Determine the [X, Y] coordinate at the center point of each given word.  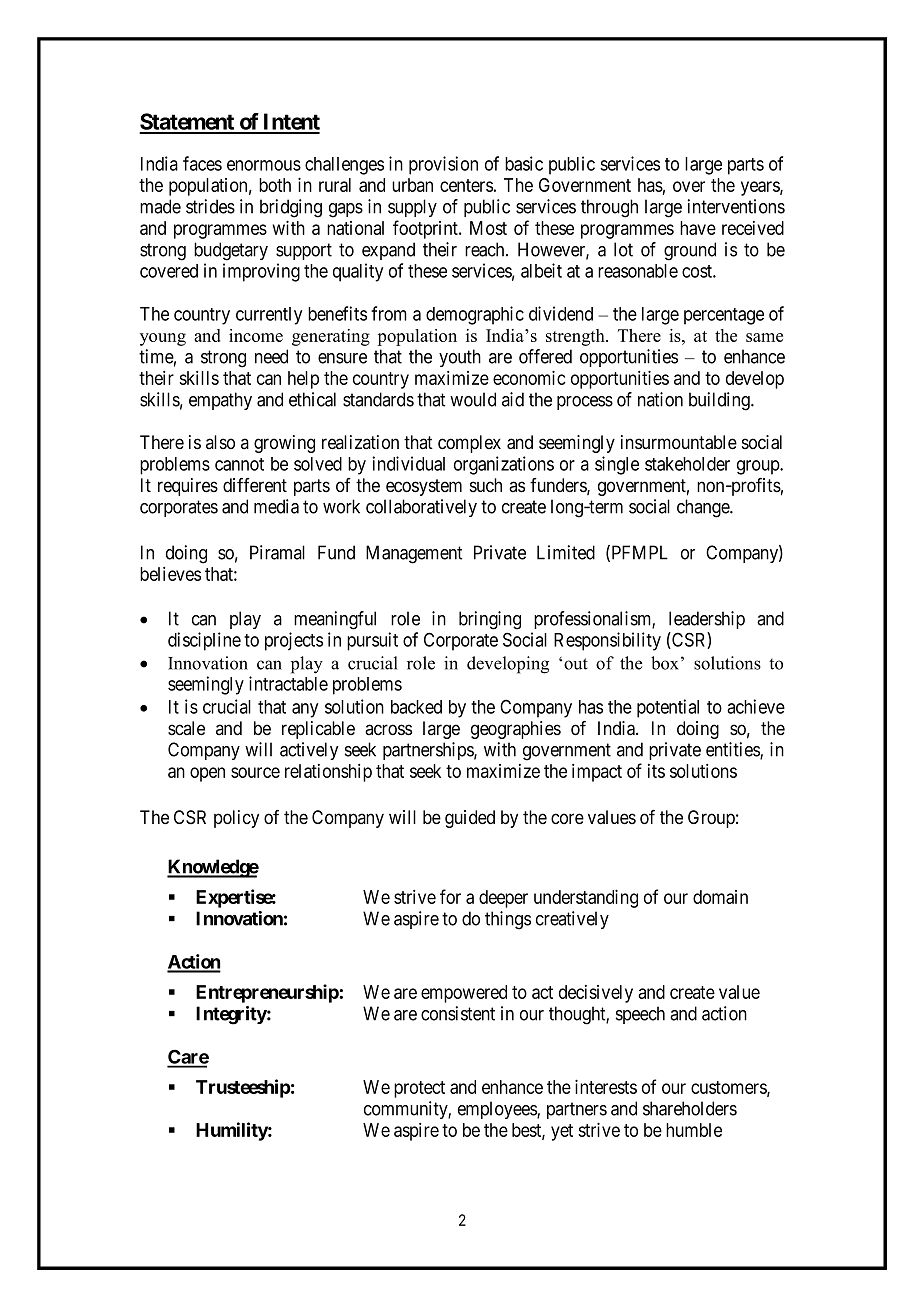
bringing [490, 620]
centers [466, 185]
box [665, 663]
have [698, 228]
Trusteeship [243, 1088]
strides [210, 206]
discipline [204, 641]
